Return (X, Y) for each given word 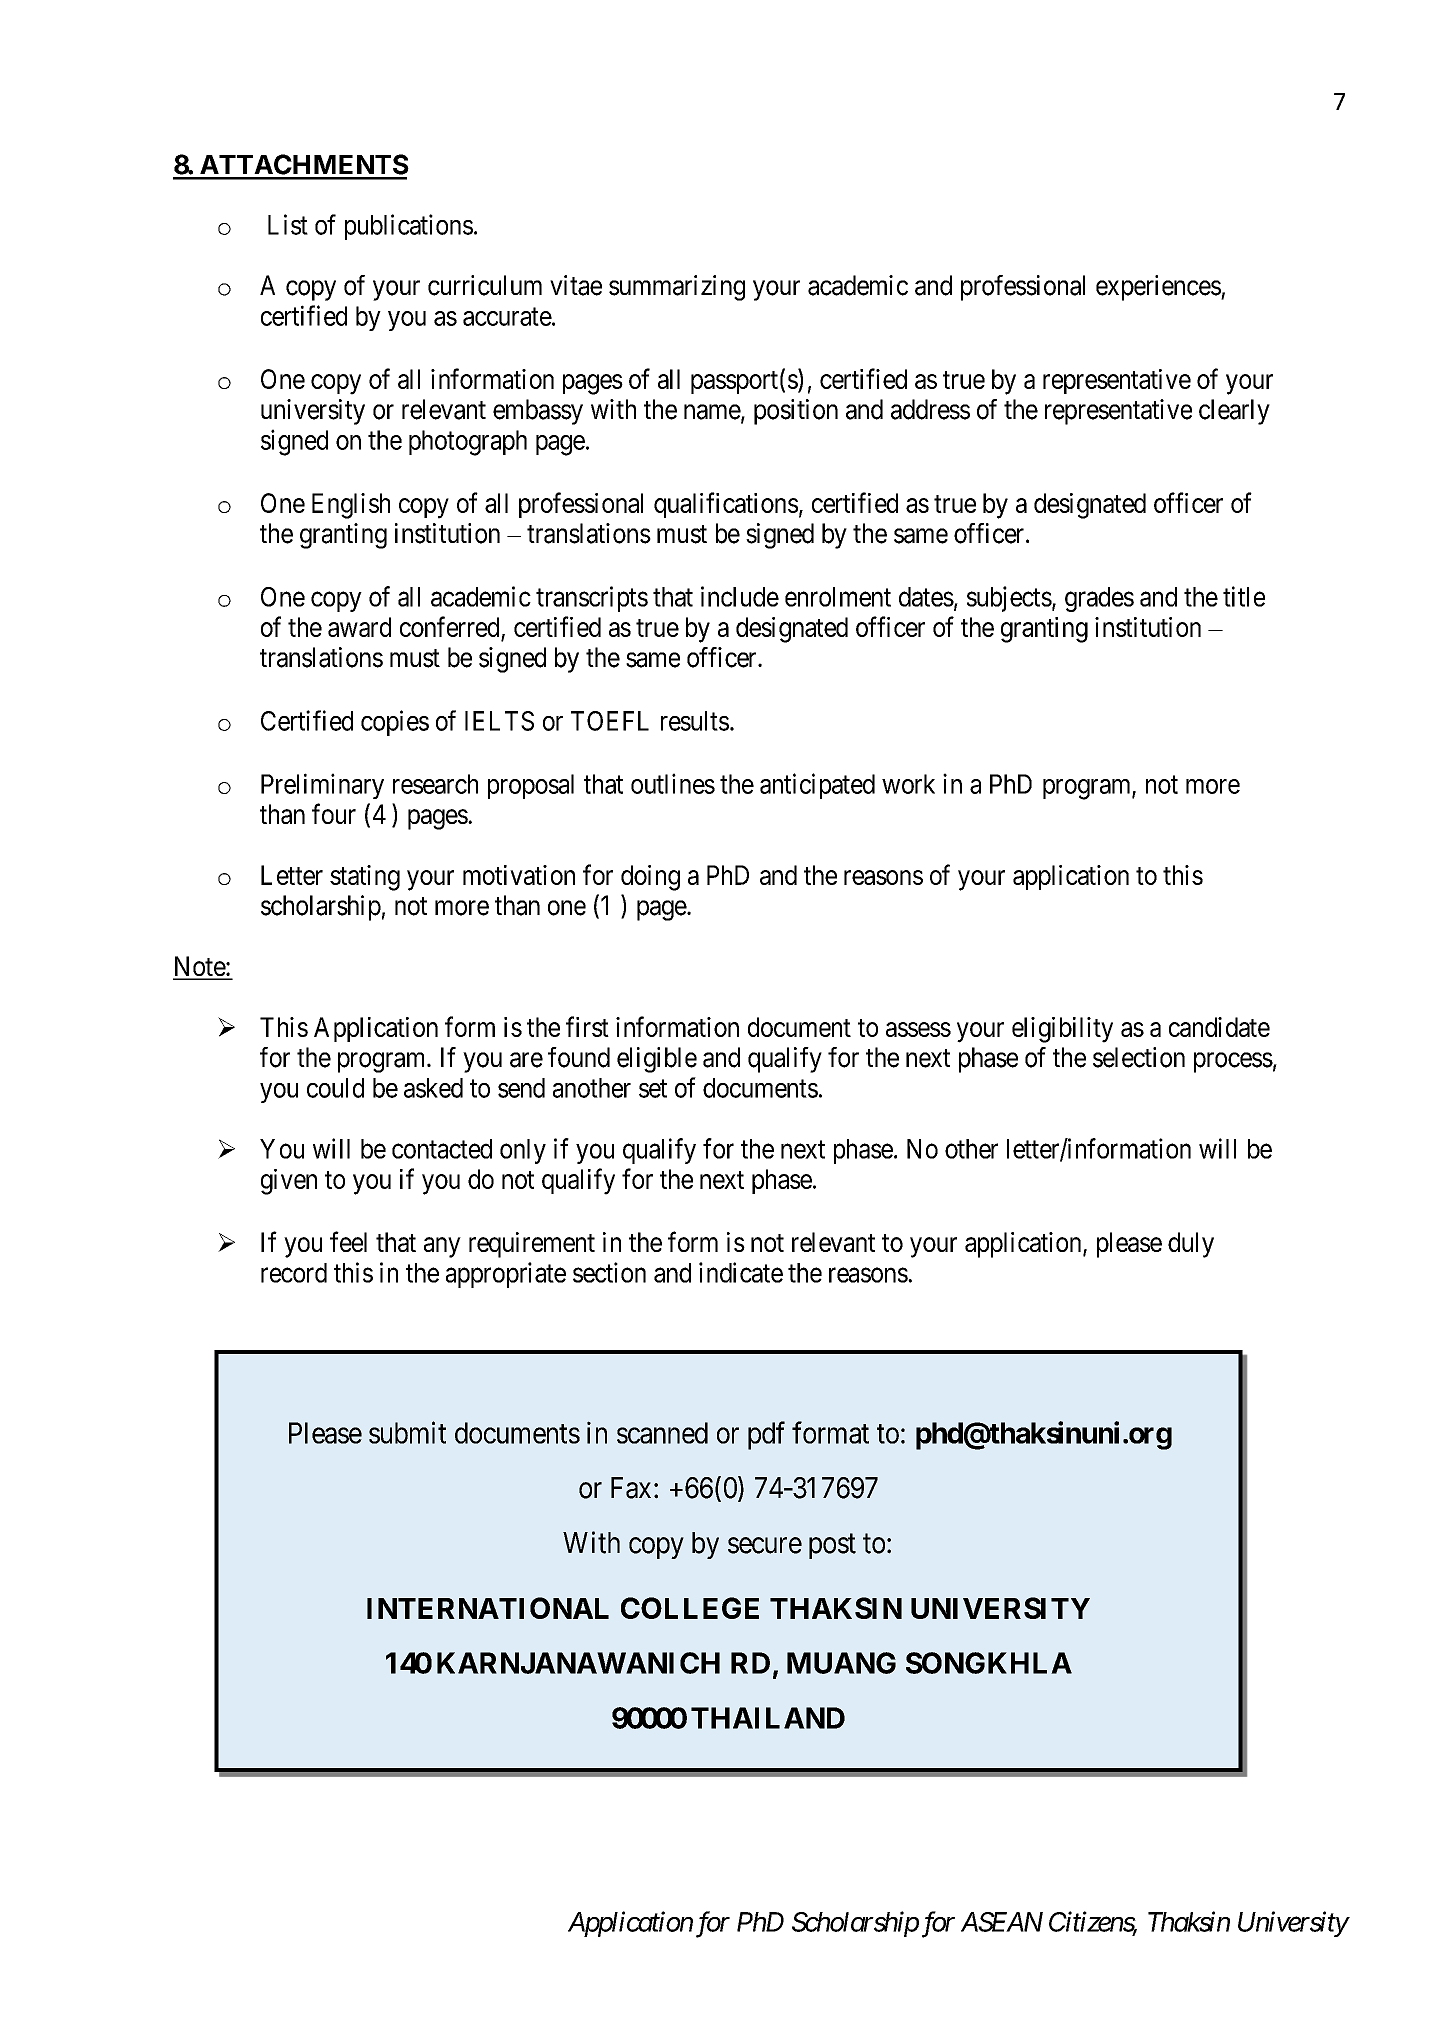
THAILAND (768, 1718)
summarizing (677, 288)
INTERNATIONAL (488, 1608)
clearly (1234, 412)
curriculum (485, 285)
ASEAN (1002, 1922)
